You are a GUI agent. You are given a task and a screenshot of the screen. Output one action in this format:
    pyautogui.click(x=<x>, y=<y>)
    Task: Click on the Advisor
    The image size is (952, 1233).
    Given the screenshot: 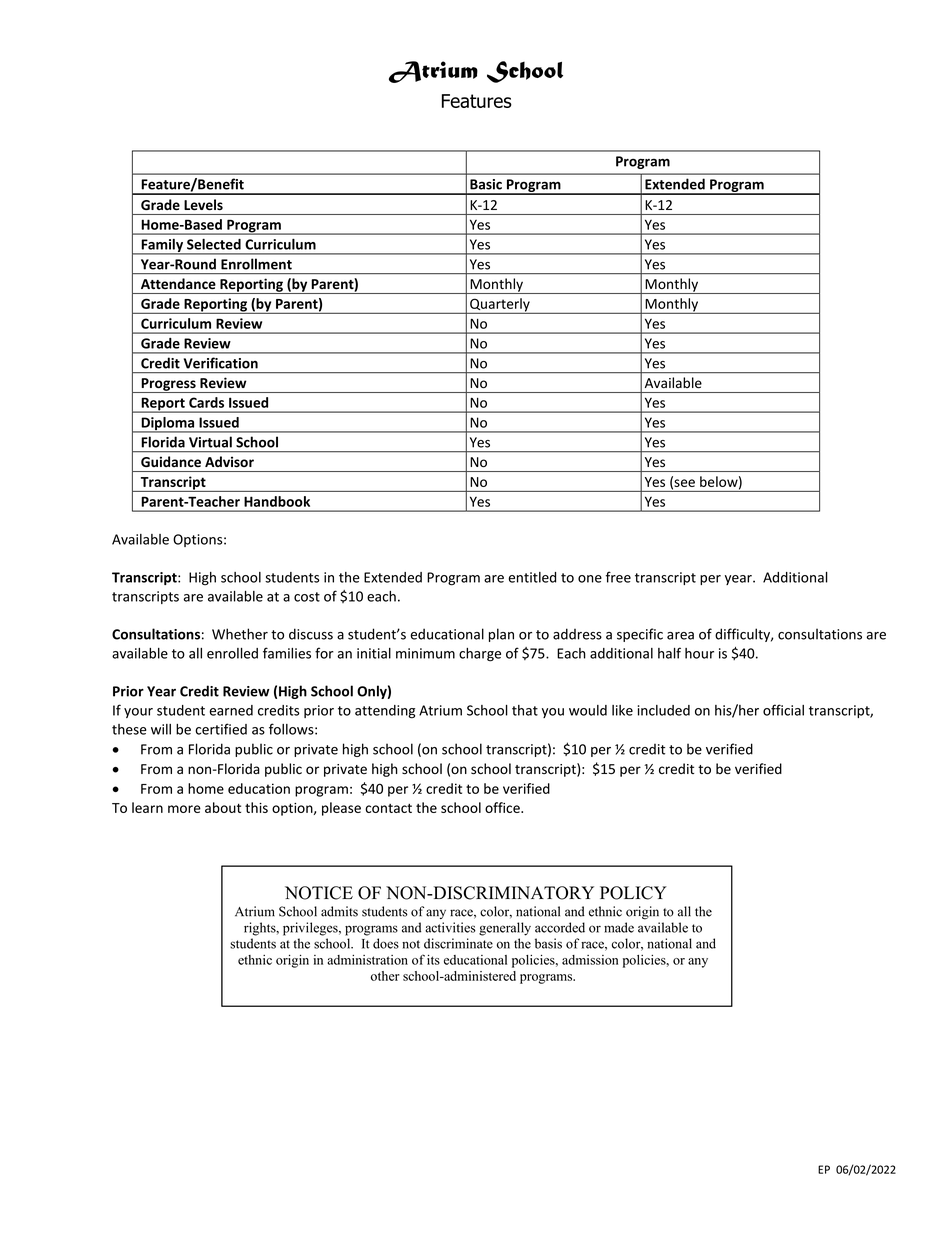 What is the action you would take?
    pyautogui.click(x=229, y=461)
